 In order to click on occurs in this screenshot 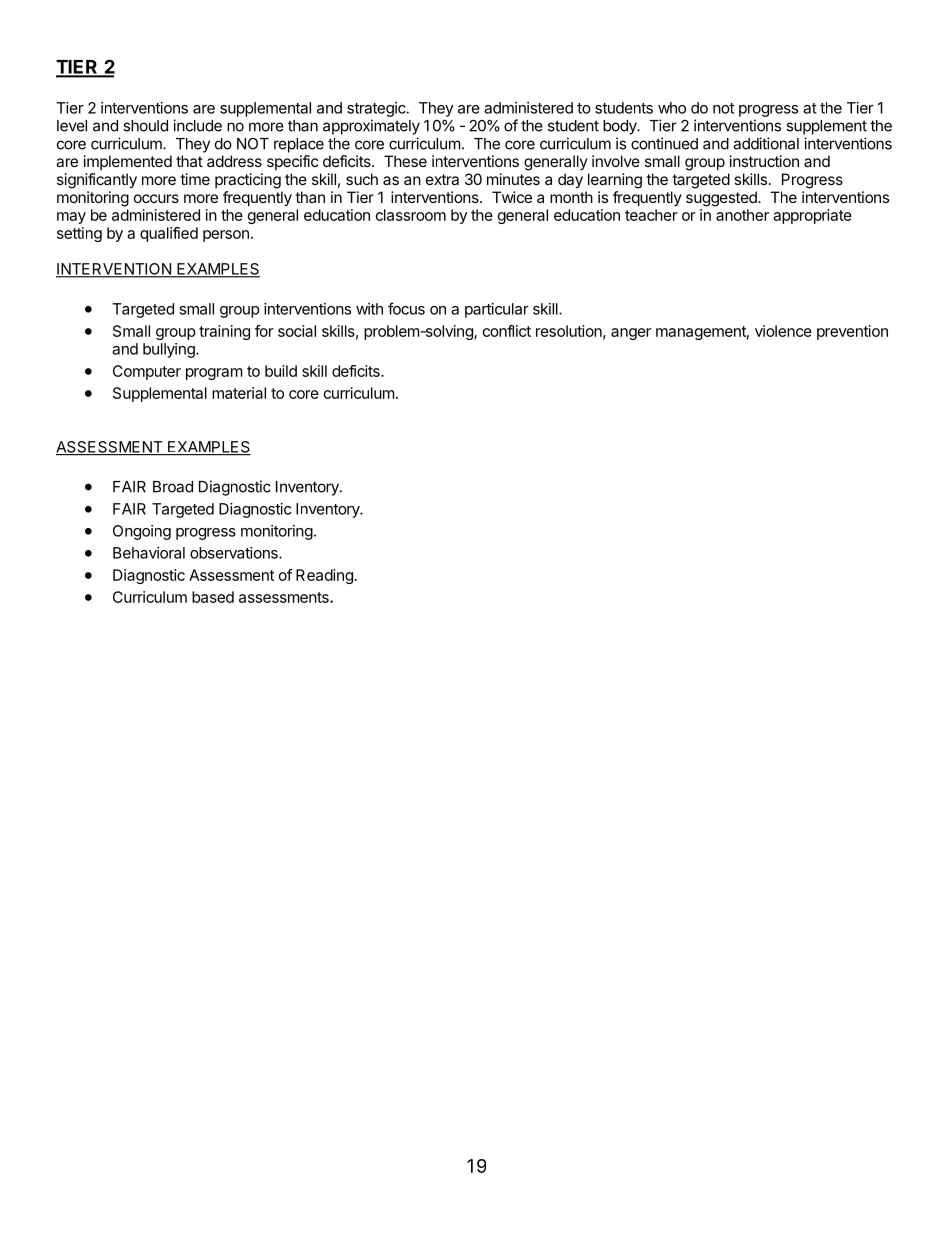, I will do `click(156, 198)`.
